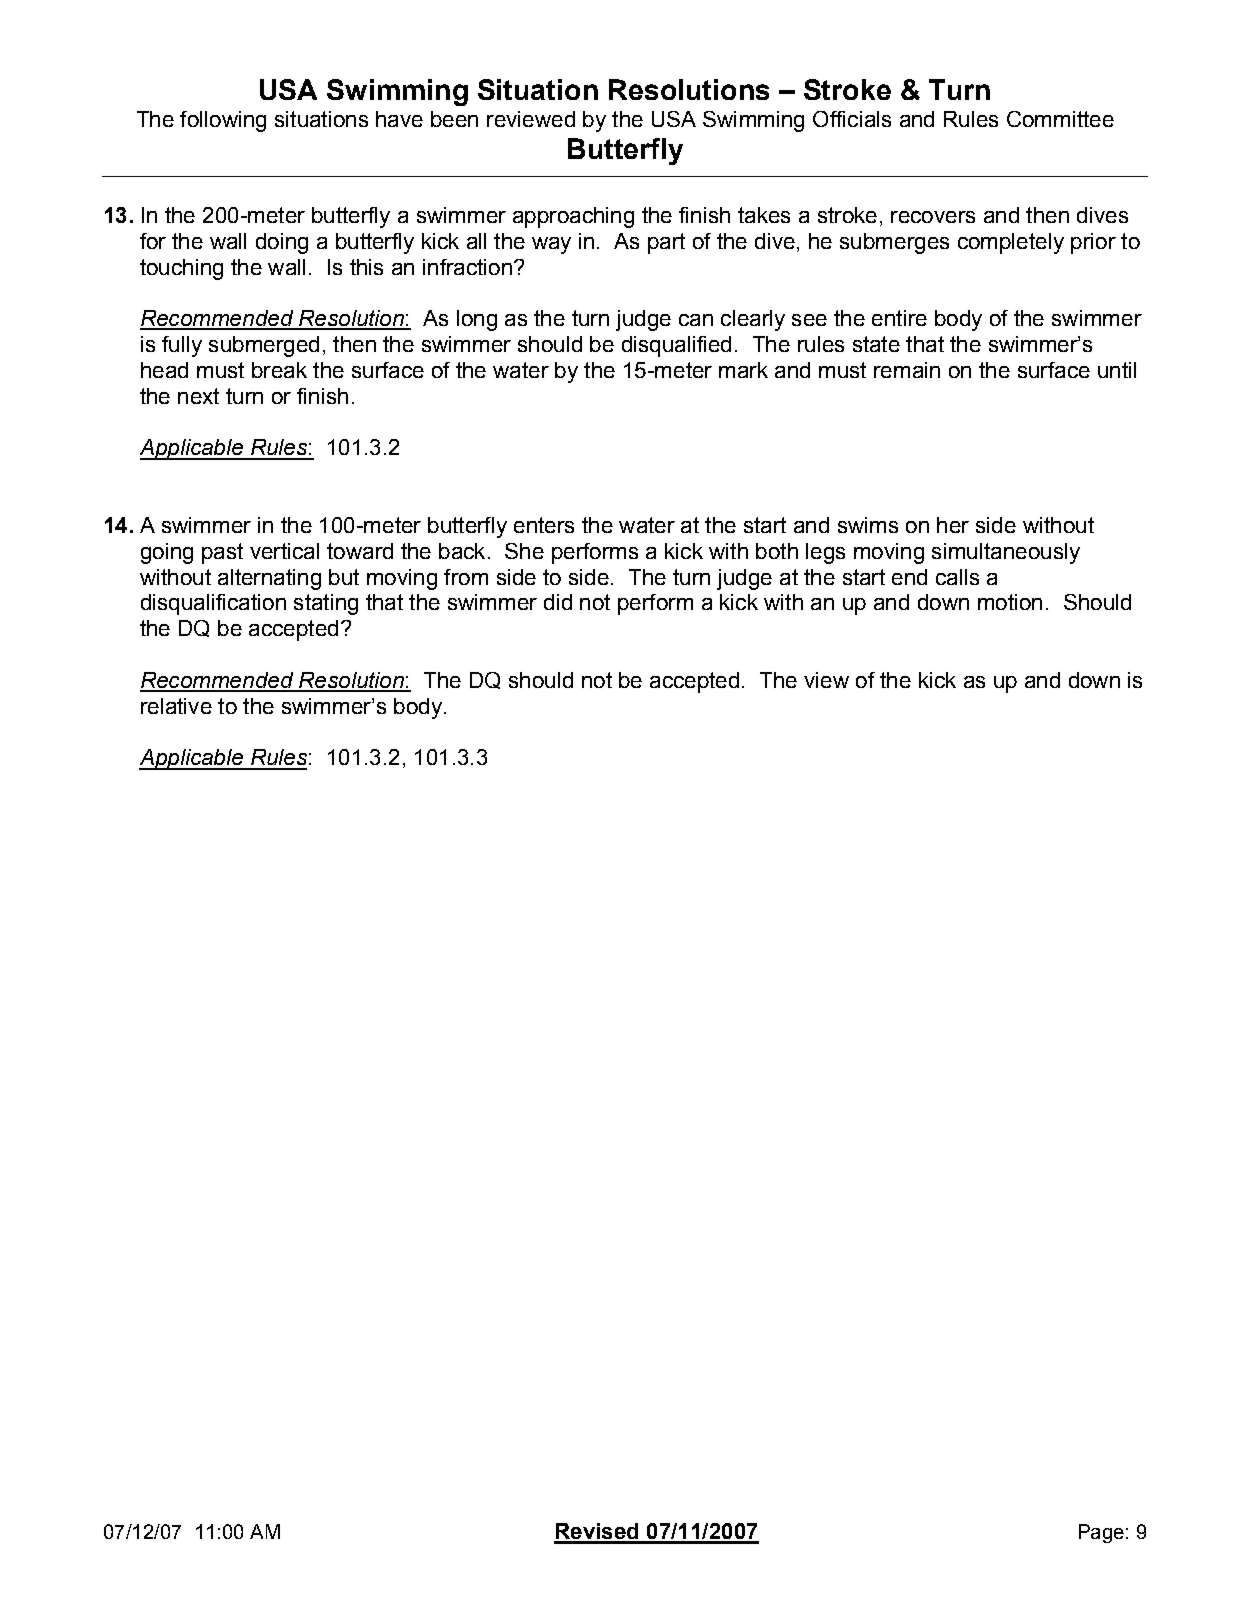 The width and height of the document is (1250, 1617). Describe the element at coordinates (1060, 119) in the document. I see `Committee` at that location.
